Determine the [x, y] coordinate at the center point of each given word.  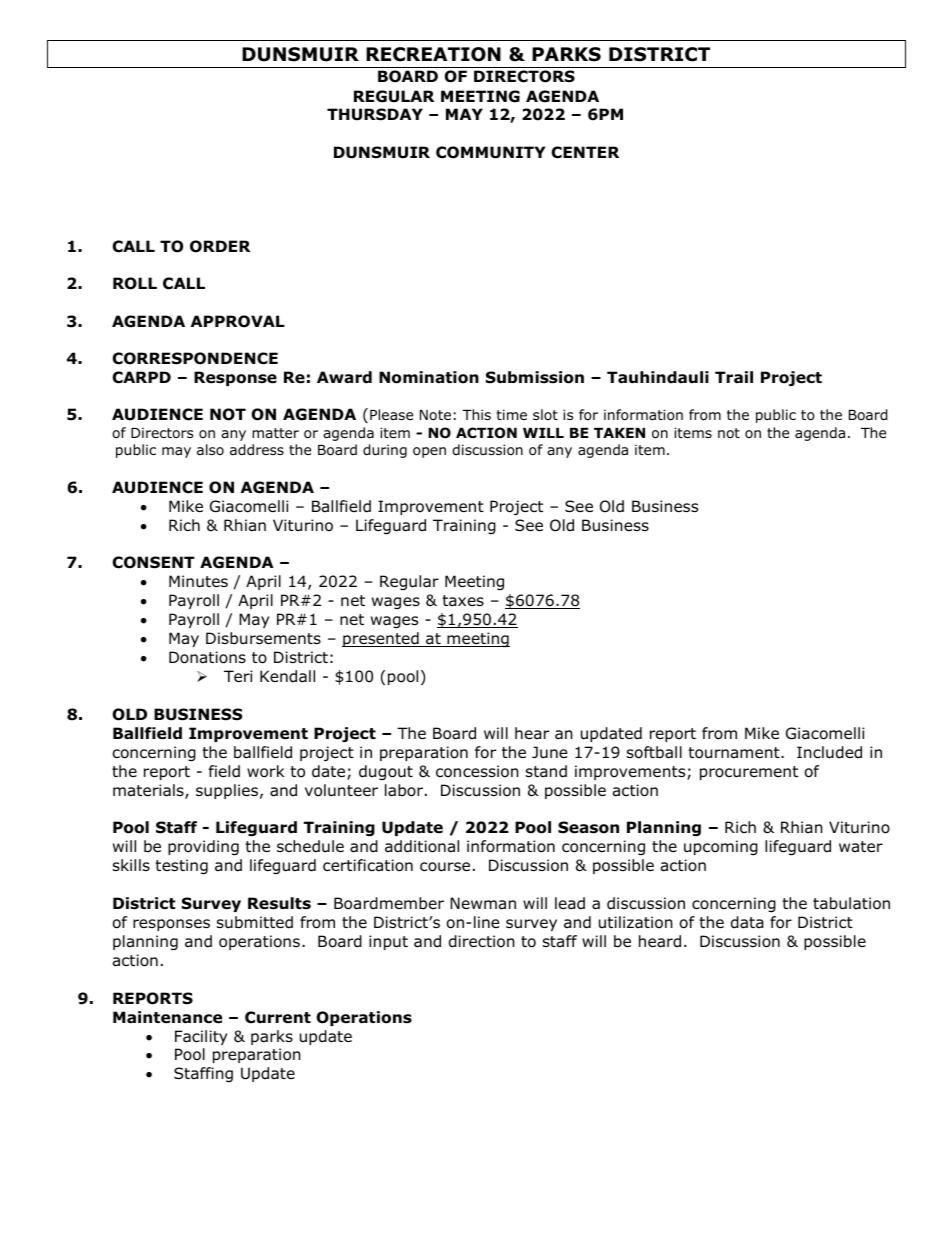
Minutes [198, 581]
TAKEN [619, 433]
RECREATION [433, 54]
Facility [201, 1037]
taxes [463, 601]
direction [482, 941]
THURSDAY [375, 114]
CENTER [585, 152]
